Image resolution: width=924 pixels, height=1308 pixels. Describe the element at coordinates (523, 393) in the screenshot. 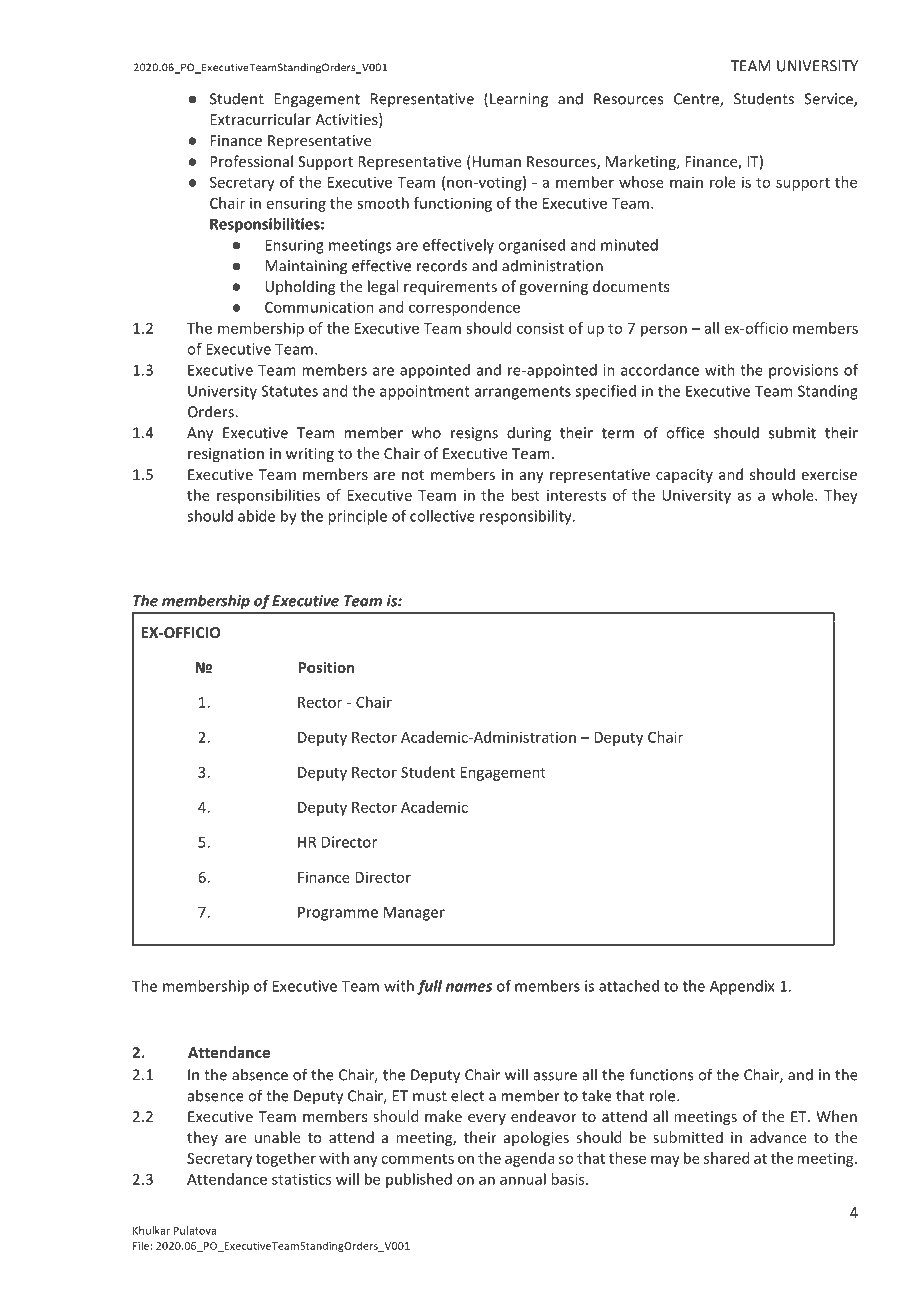

I see `arrangements` at that location.
